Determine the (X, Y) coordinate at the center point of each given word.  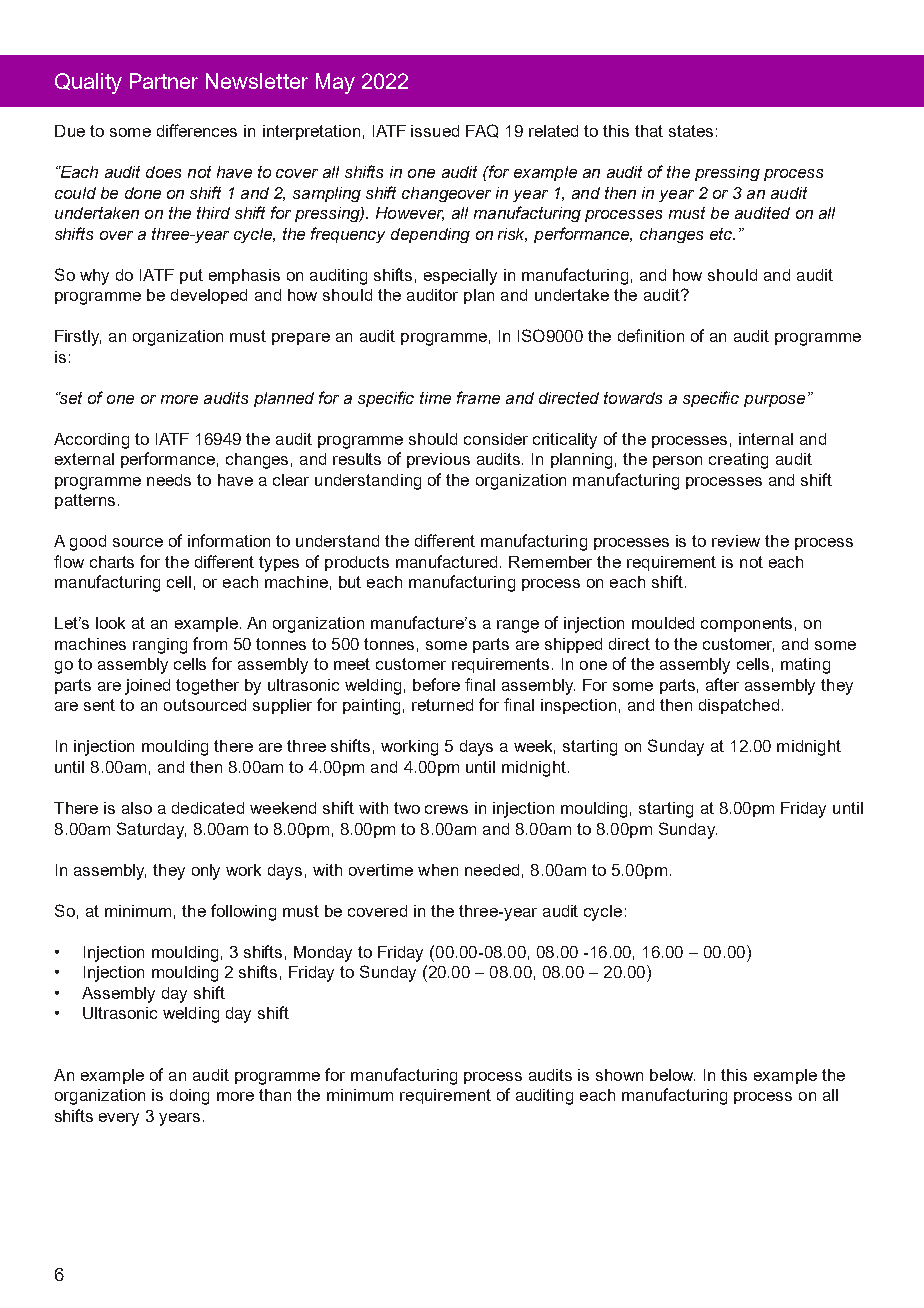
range (518, 626)
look (110, 623)
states (691, 131)
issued (435, 131)
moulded (663, 623)
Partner (164, 81)
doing (189, 1097)
